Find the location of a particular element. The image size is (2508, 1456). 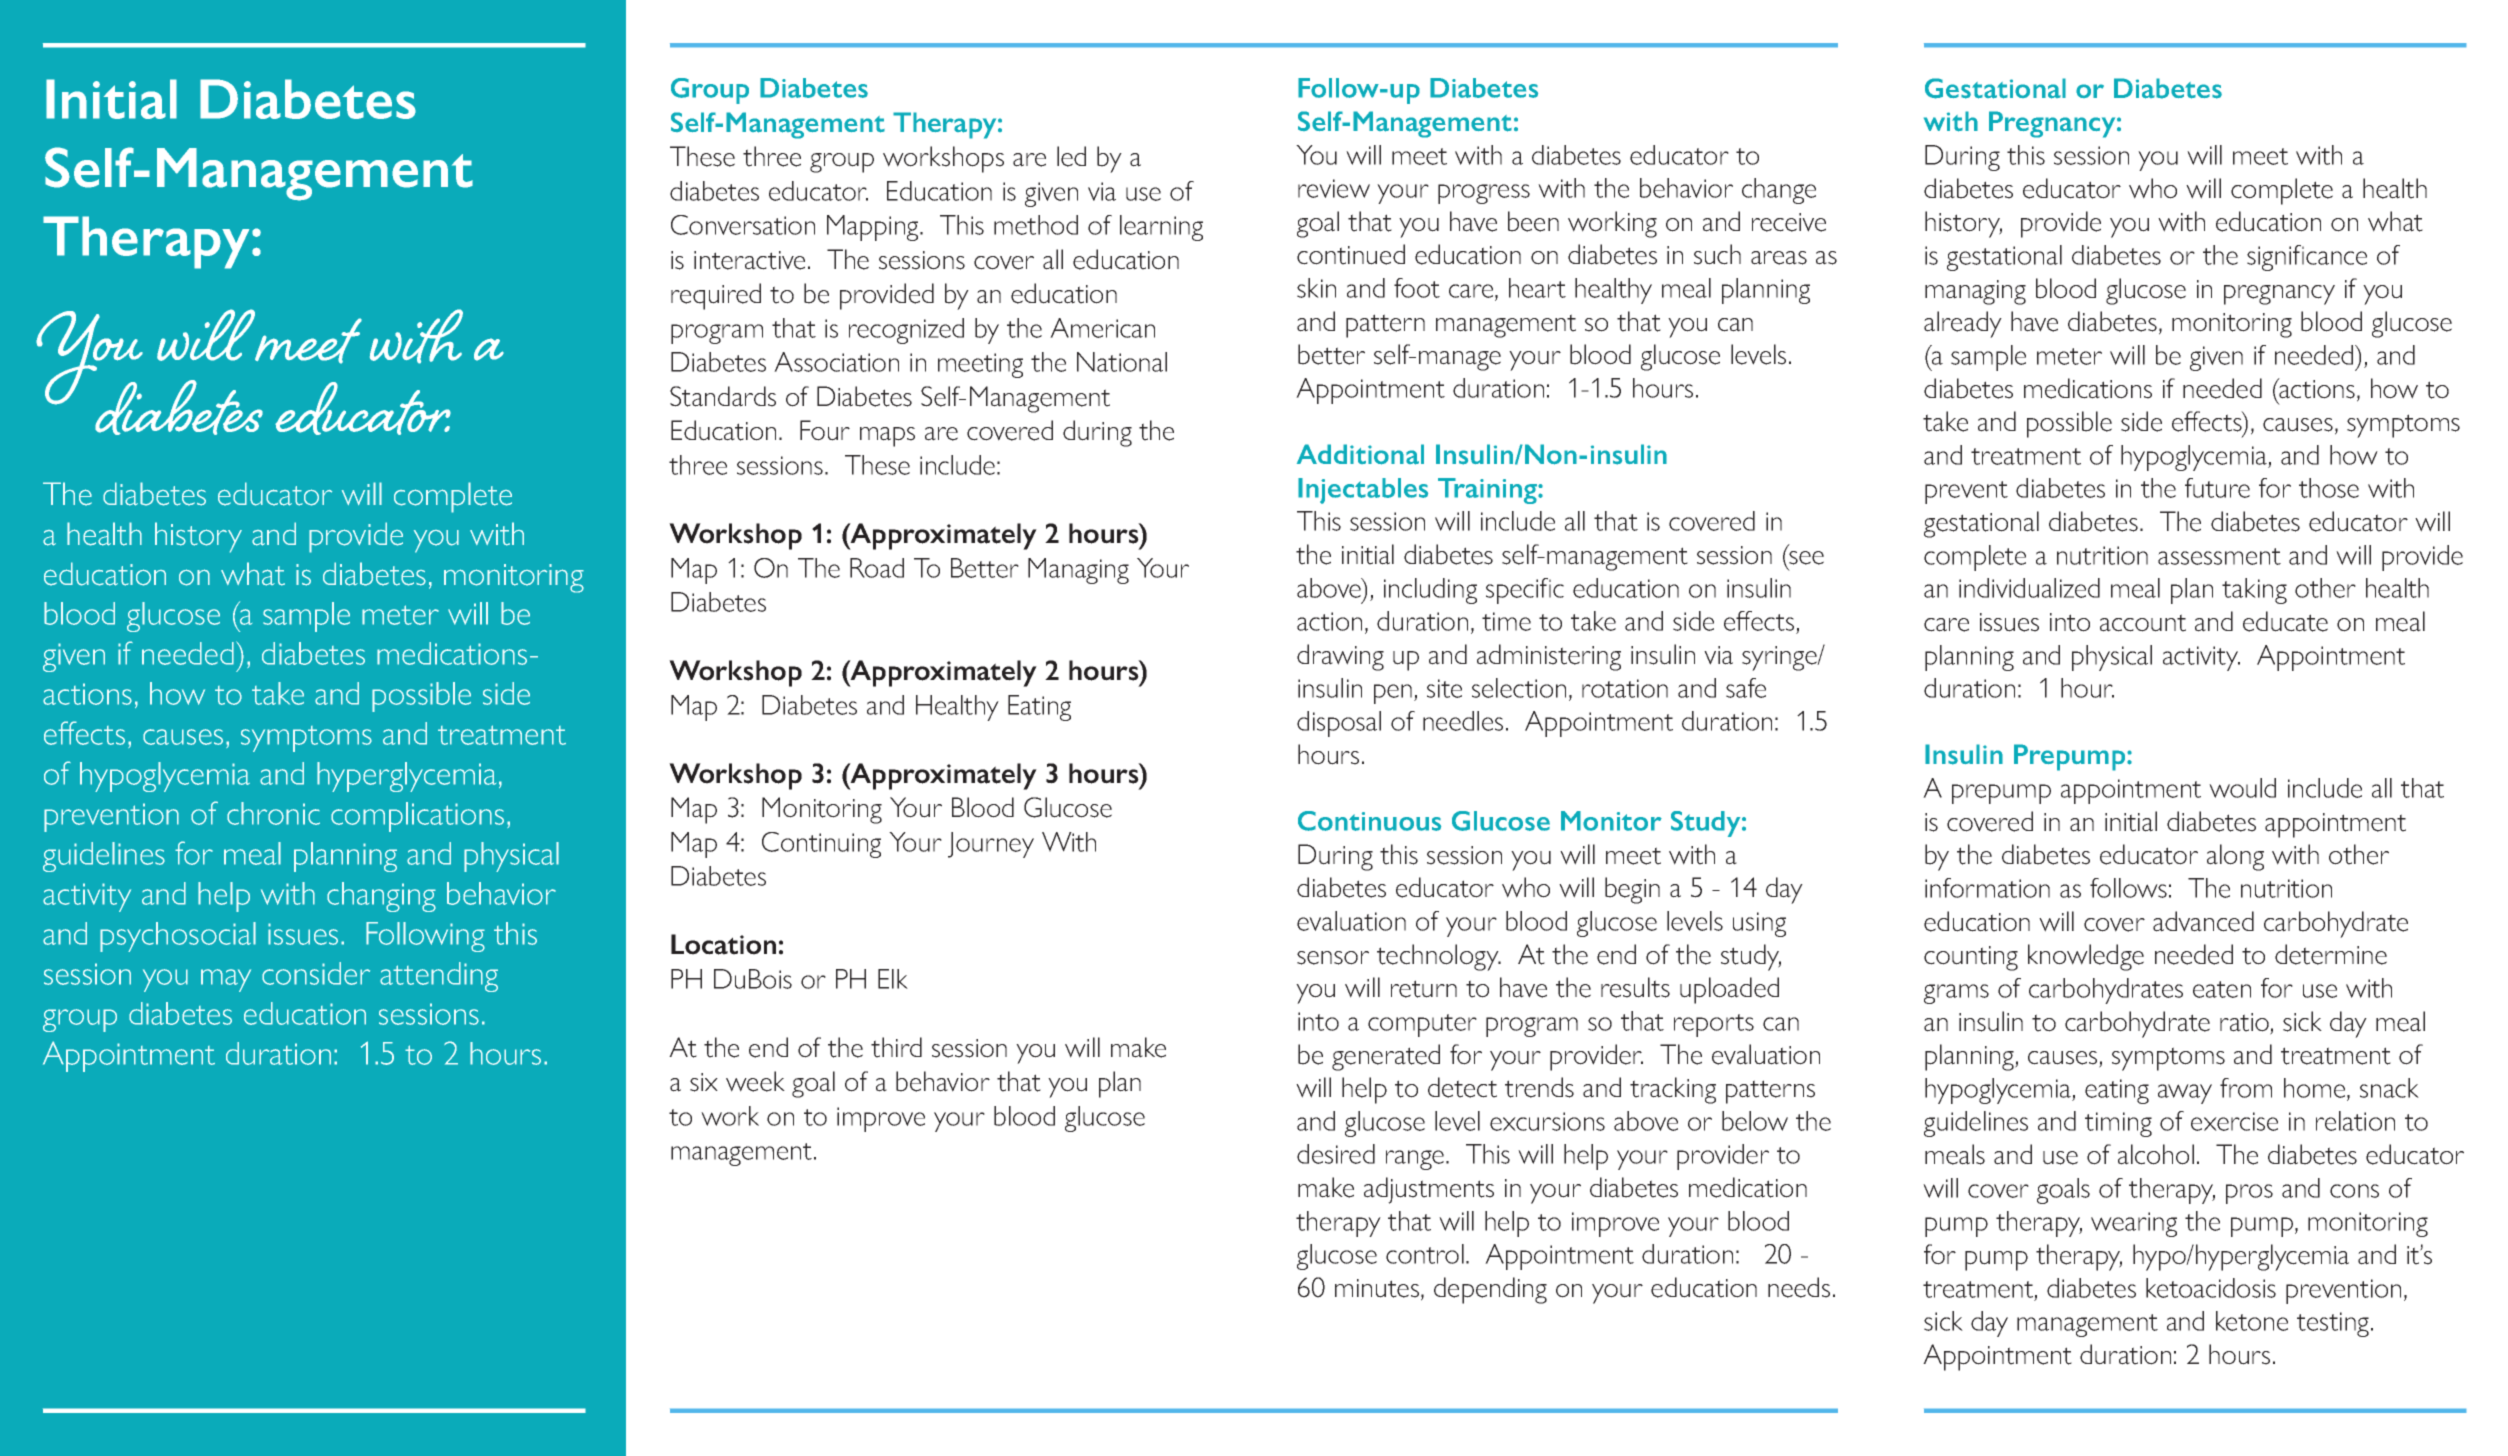

would is located at coordinates (2242, 788).
